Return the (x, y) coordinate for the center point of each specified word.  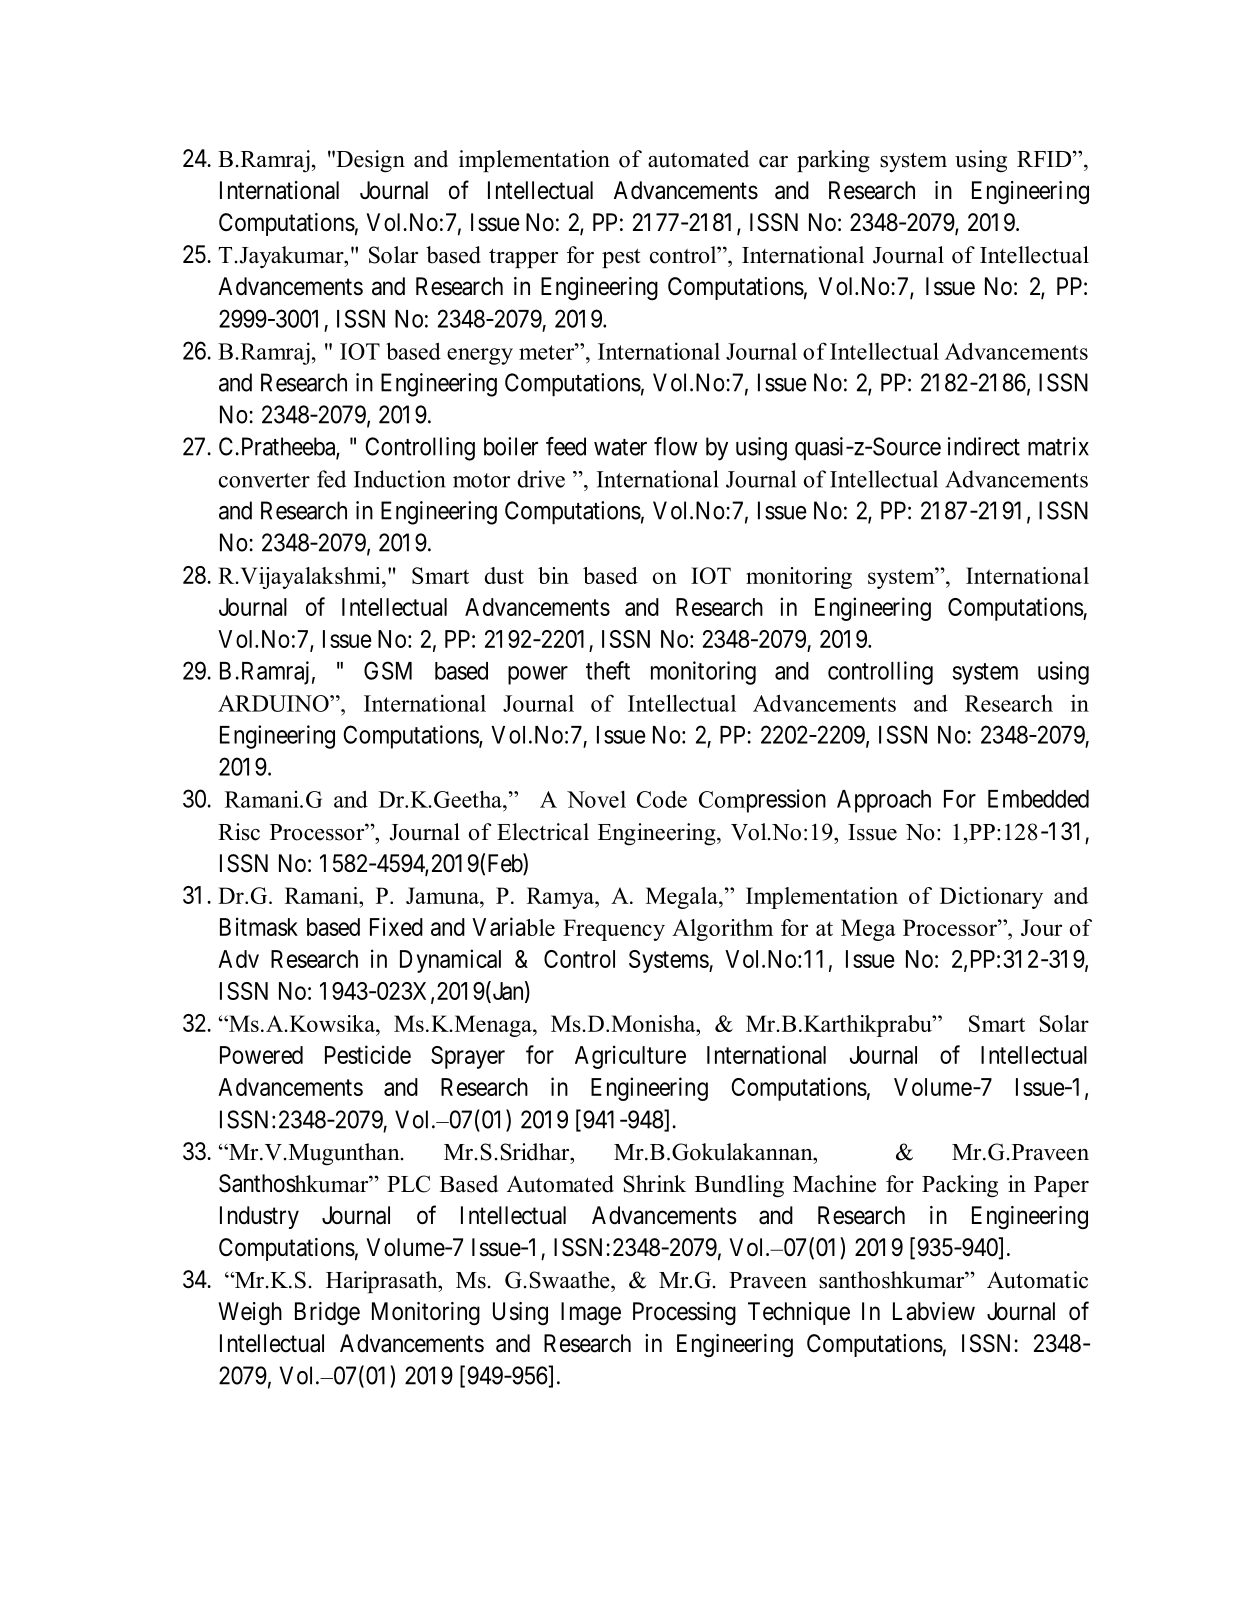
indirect (984, 446)
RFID (1045, 159)
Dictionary (991, 898)
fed (331, 479)
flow (676, 446)
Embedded (1038, 799)
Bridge (327, 1314)
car (773, 162)
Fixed (396, 926)
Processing (684, 1313)
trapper (523, 258)
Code (662, 799)
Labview (934, 1311)
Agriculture (630, 1057)
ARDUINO (274, 703)
